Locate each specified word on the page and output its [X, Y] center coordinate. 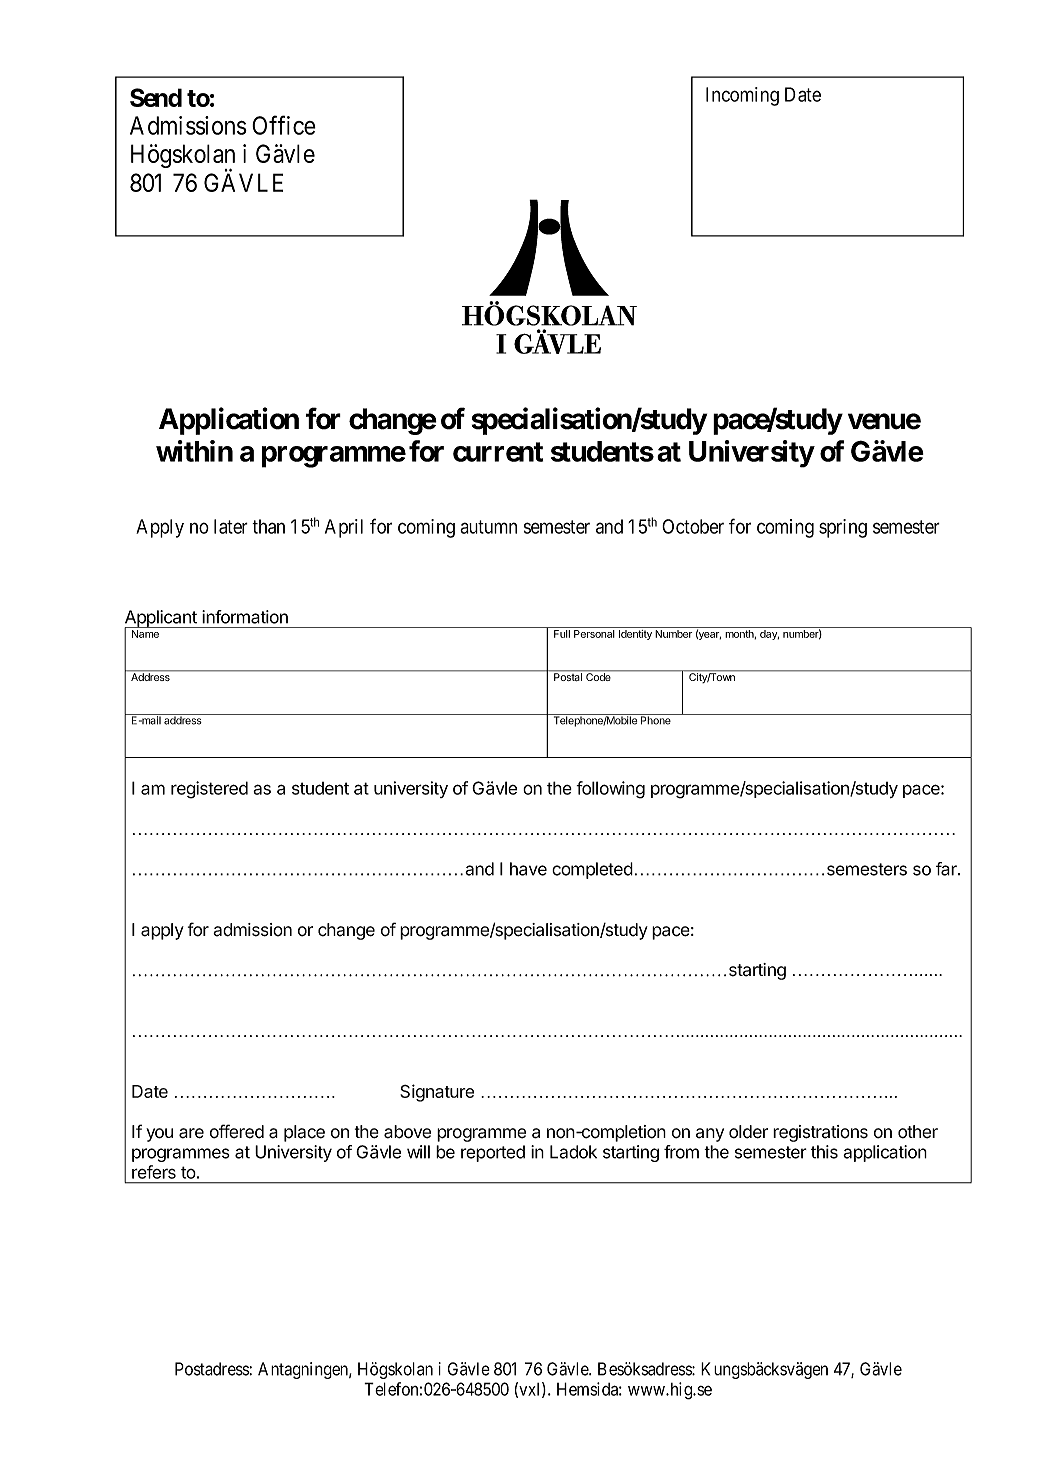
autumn [488, 527]
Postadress [212, 1369]
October [693, 526]
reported [493, 1153]
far [947, 869]
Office [284, 125]
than [268, 526]
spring [843, 528]
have [528, 869]
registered [209, 790]
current [498, 452]
